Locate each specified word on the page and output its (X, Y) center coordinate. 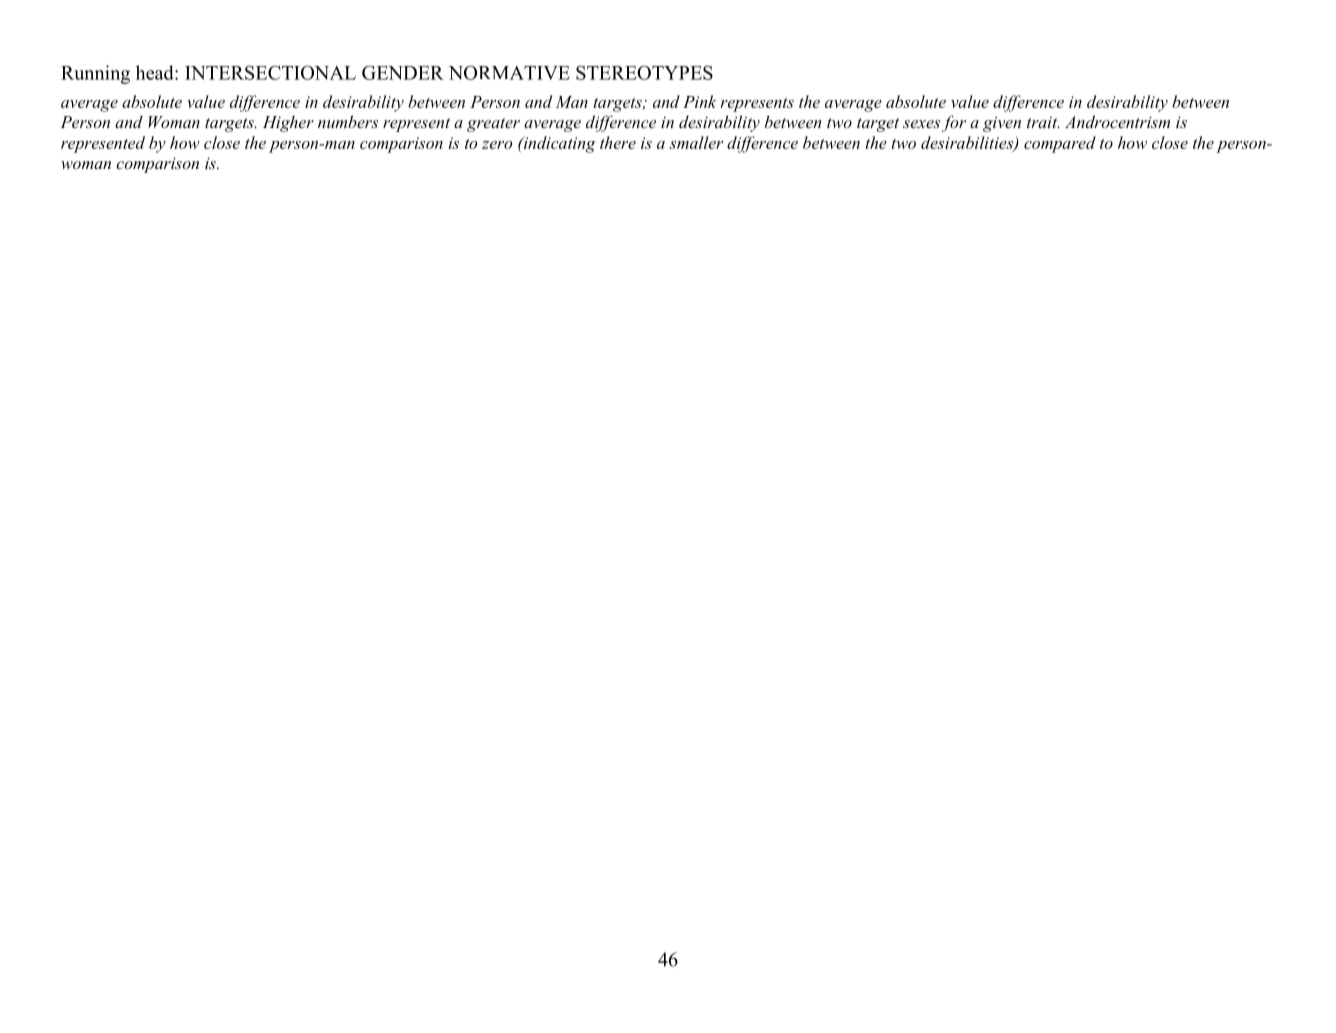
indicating (558, 144)
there (618, 142)
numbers (348, 121)
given (1002, 124)
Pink (700, 101)
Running (95, 74)
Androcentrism (1117, 121)
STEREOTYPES (644, 72)
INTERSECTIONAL (270, 72)
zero (497, 145)
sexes (921, 124)
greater (493, 125)
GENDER (403, 73)
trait (1043, 122)
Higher (288, 123)
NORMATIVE (509, 72)
